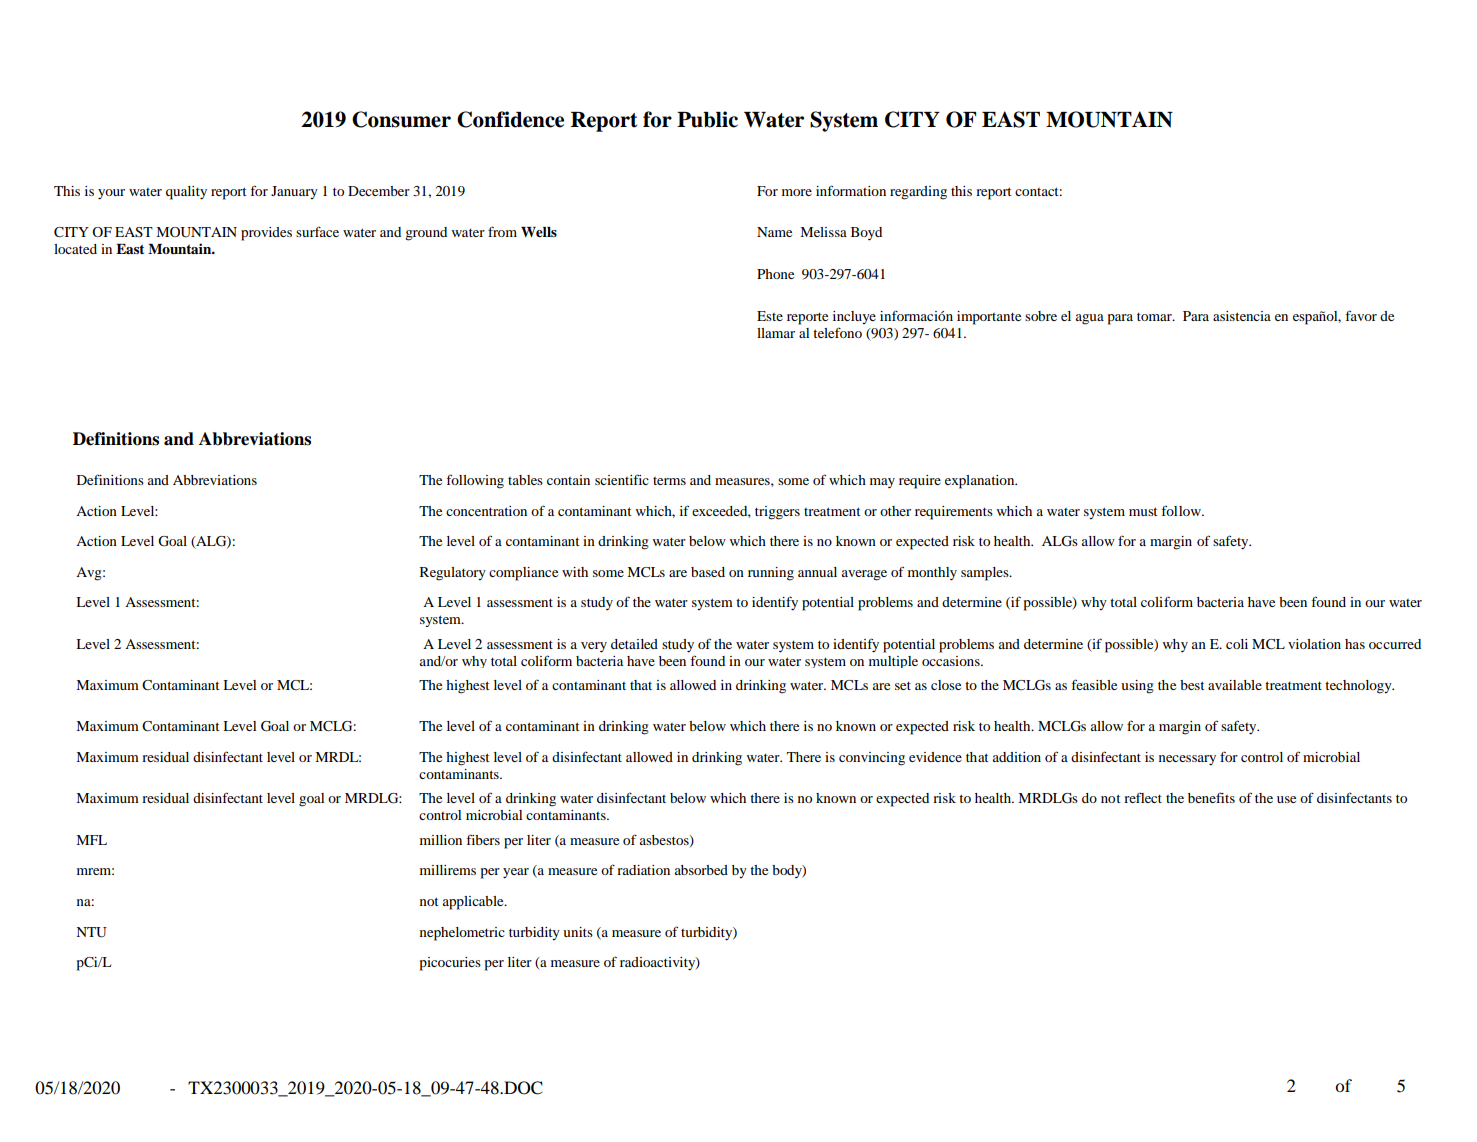  I want to click on convincing, so click(872, 759).
